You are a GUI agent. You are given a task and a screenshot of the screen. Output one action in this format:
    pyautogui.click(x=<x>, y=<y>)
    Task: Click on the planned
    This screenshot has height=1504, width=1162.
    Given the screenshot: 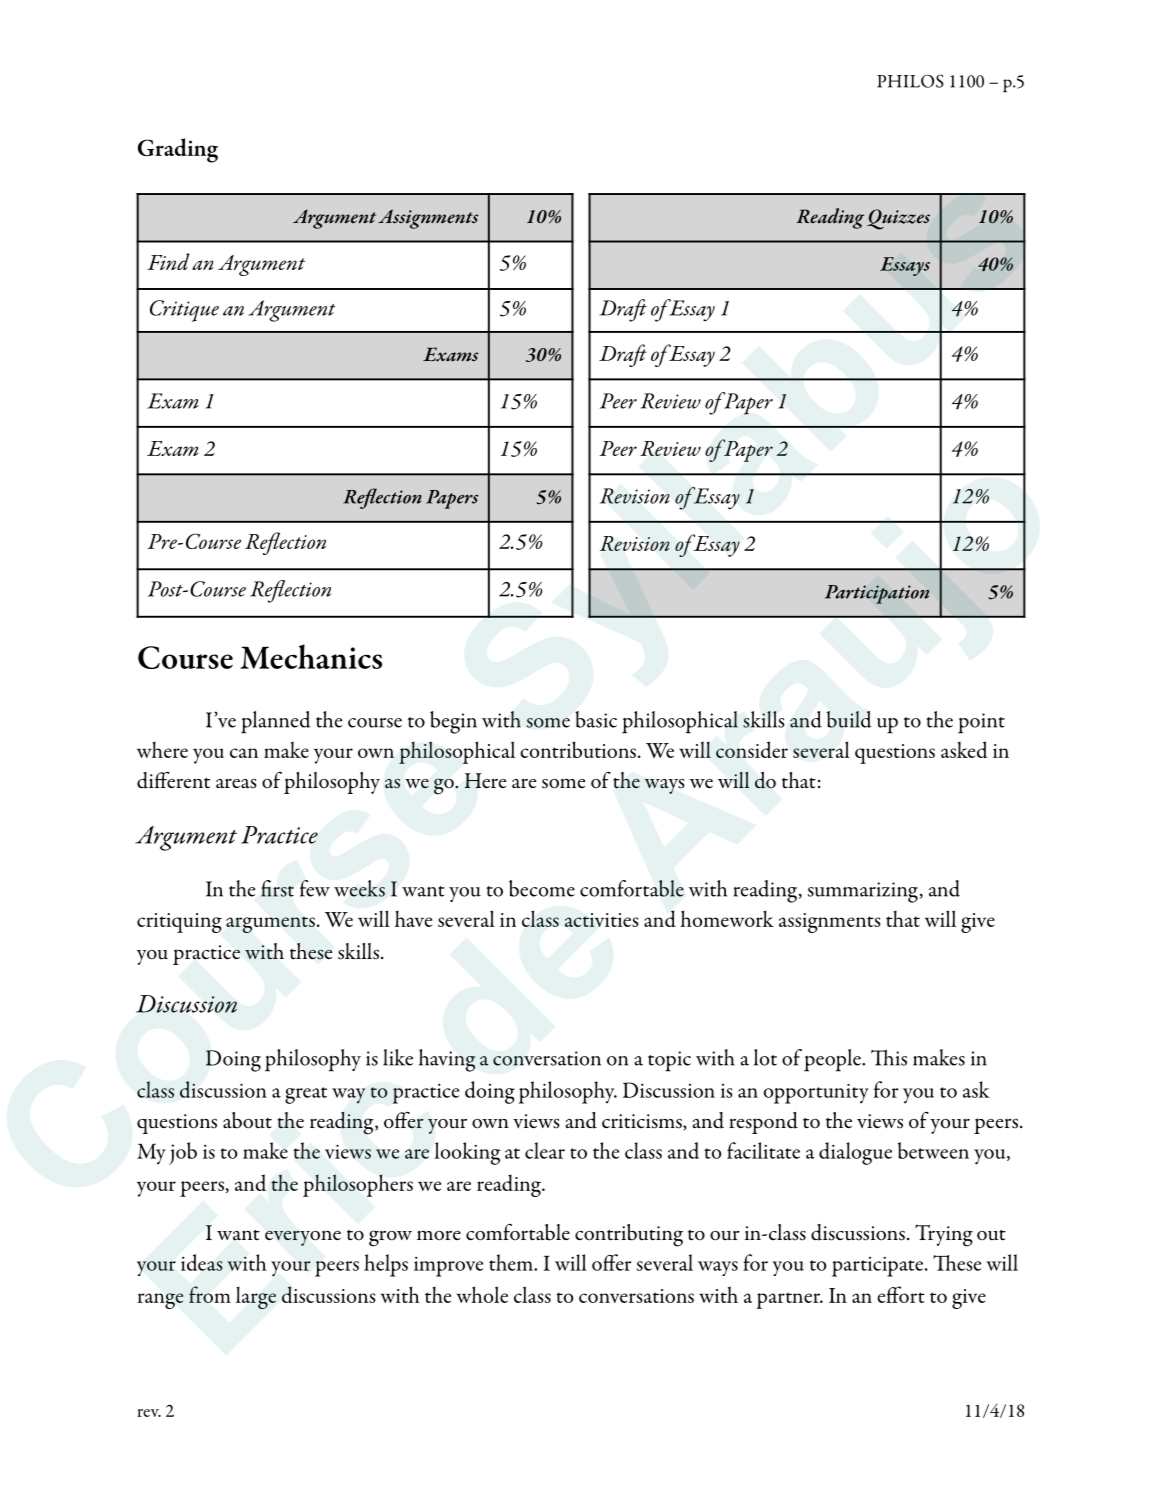 What is the action you would take?
    pyautogui.click(x=276, y=722)
